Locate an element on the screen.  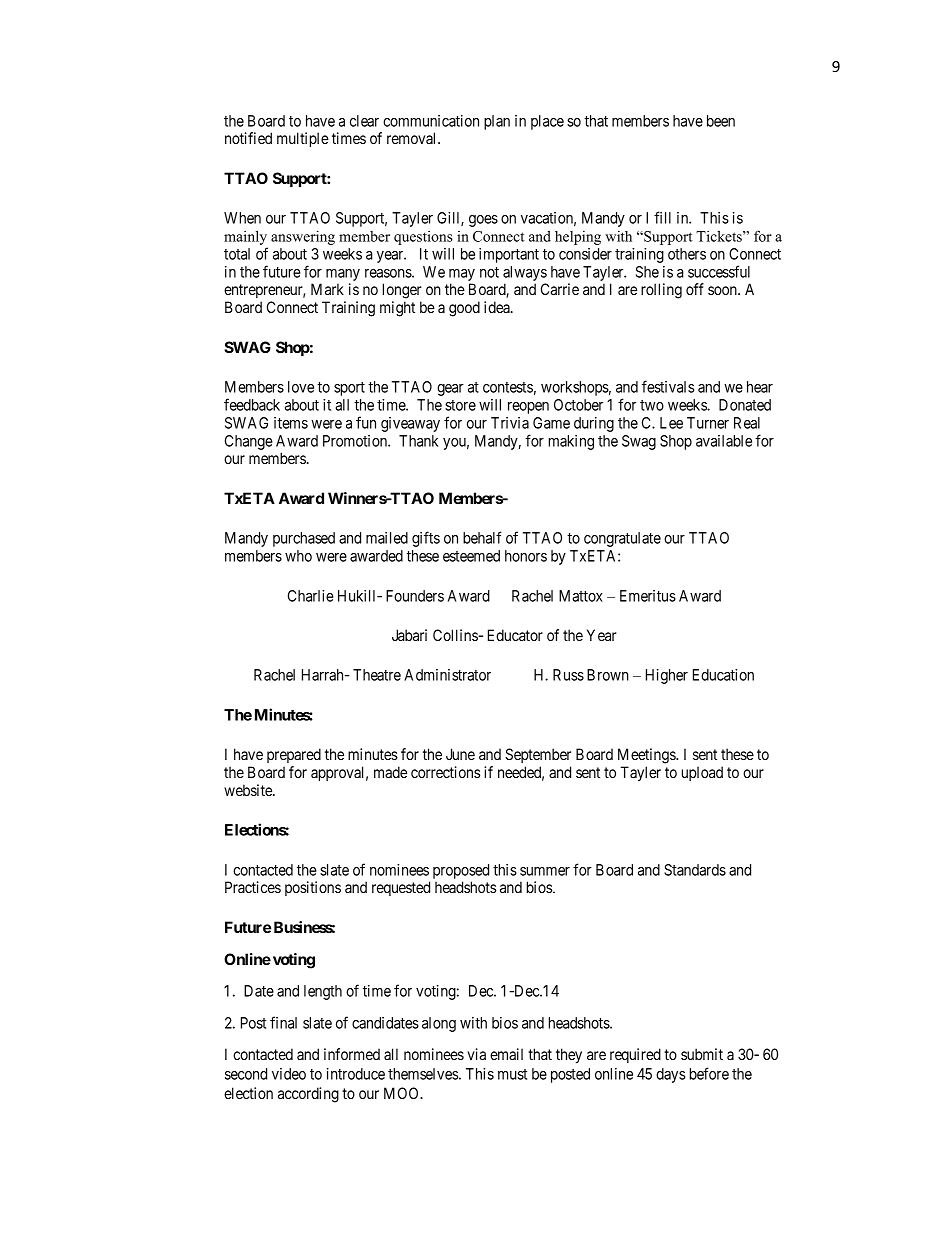
June is located at coordinates (460, 754).
